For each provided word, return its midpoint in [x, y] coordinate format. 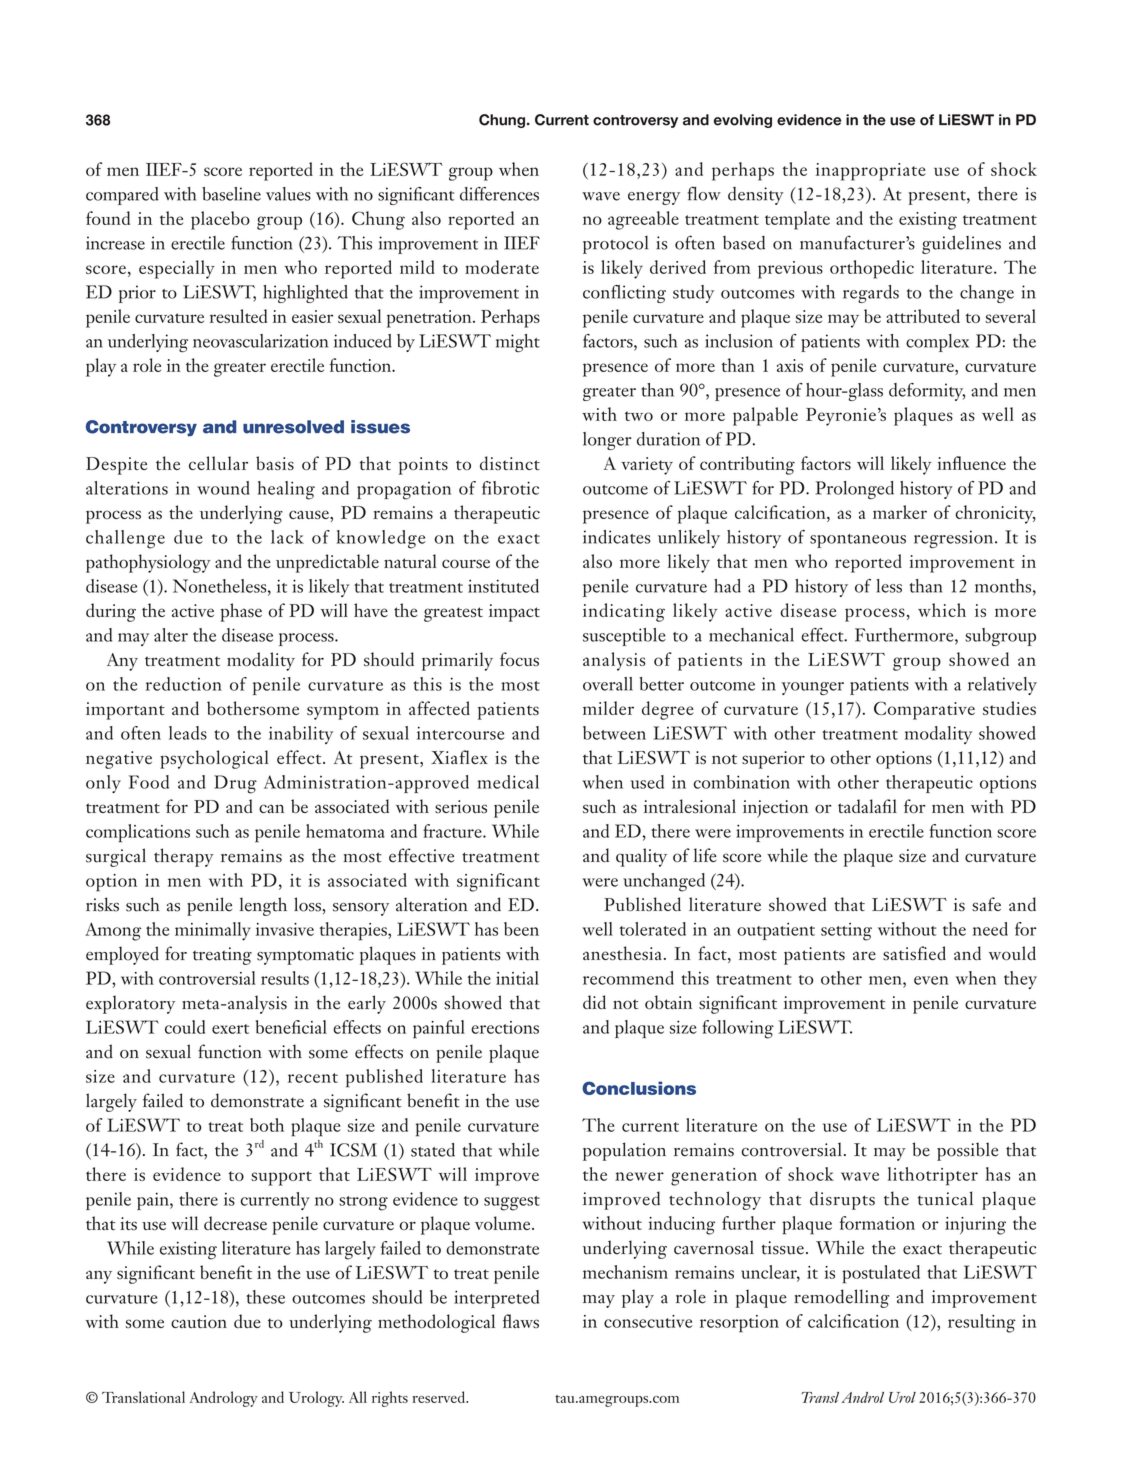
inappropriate [871, 172]
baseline [231, 194]
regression [955, 539]
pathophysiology [148, 563]
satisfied [914, 953]
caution [199, 1321]
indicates [616, 537]
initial [517, 978]
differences [499, 194]
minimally [213, 931]
